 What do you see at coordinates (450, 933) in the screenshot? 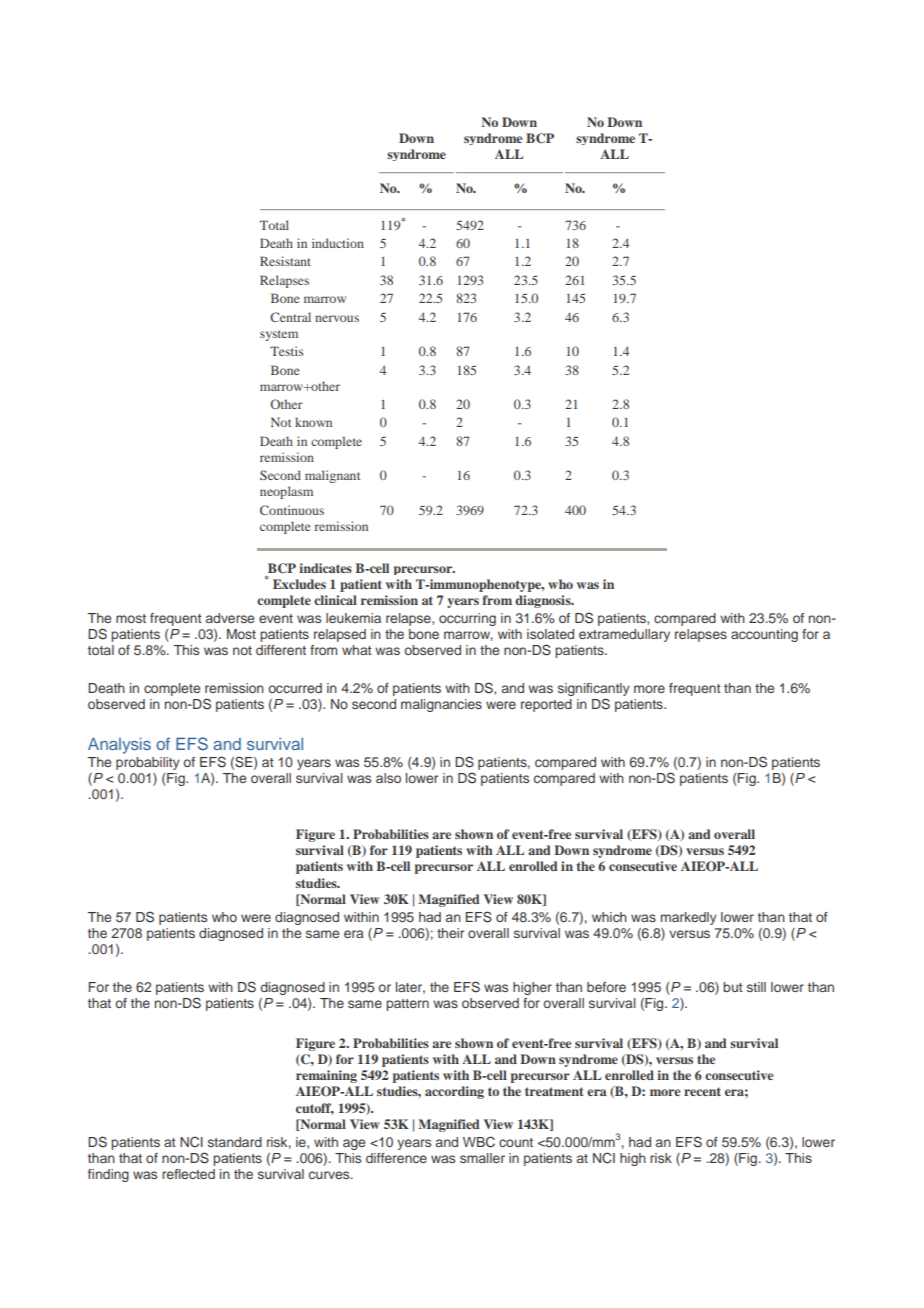
I see `their` at bounding box center [450, 933].
